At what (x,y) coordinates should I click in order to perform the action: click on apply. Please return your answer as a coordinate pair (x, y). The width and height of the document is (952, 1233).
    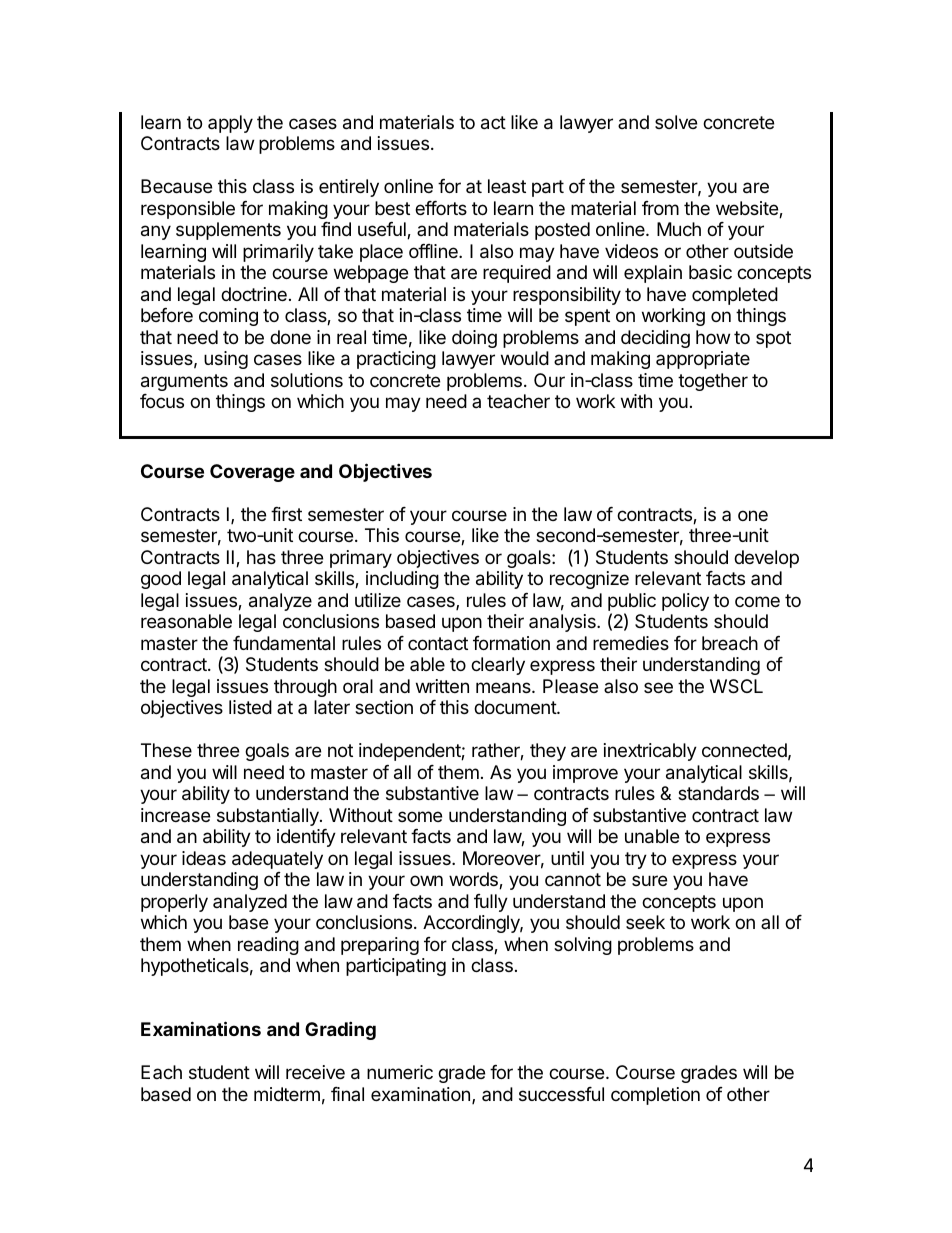
    Looking at the image, I should click on (230, 124).
